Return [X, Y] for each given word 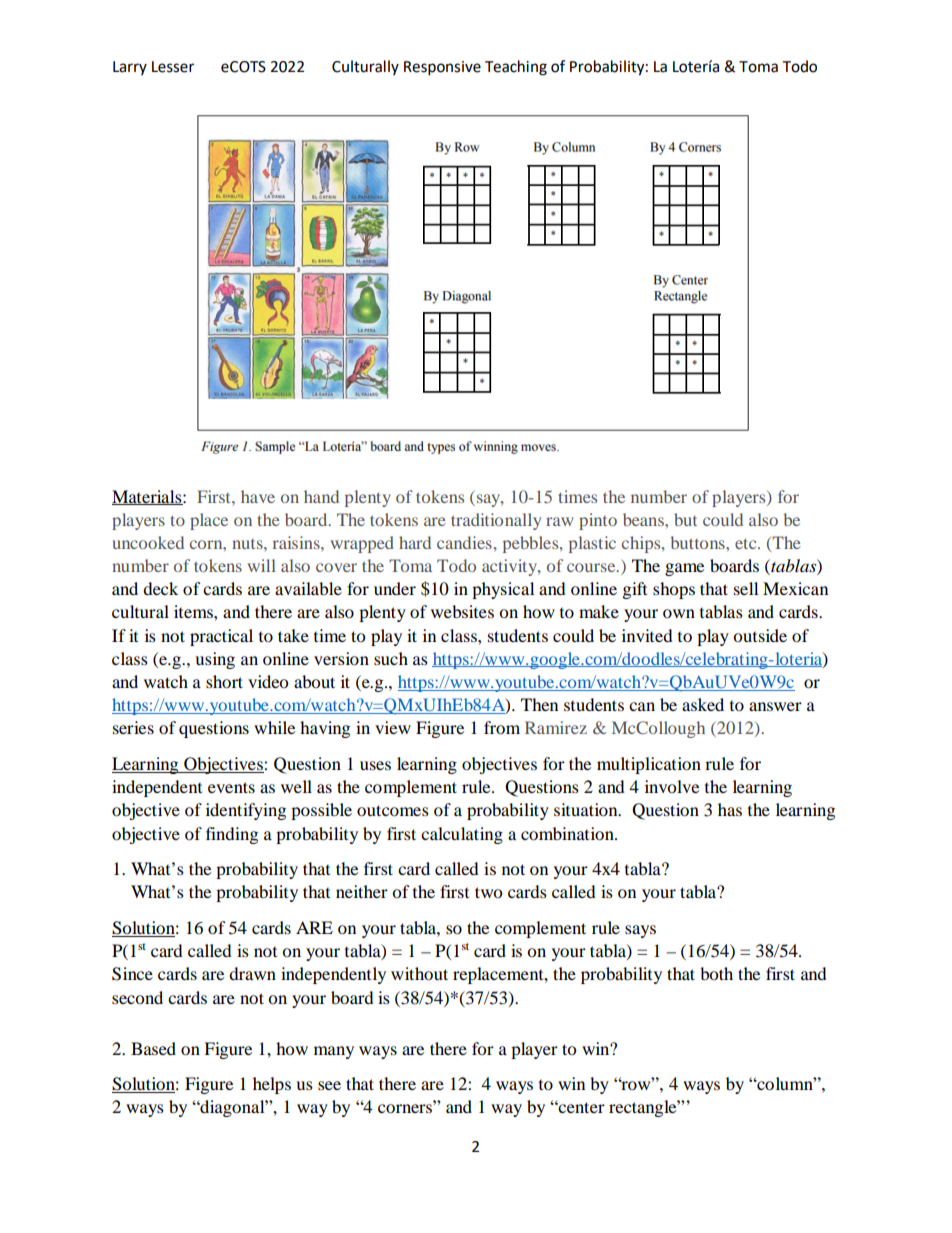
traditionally [496, 521]
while [274, 727]
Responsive [442, 68]
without [419, 973]
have [258, 496]
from [502, 727]
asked [703, 704]
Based [153, 1048]
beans [644, 519]
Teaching [516, 68]
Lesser [173, 67]
